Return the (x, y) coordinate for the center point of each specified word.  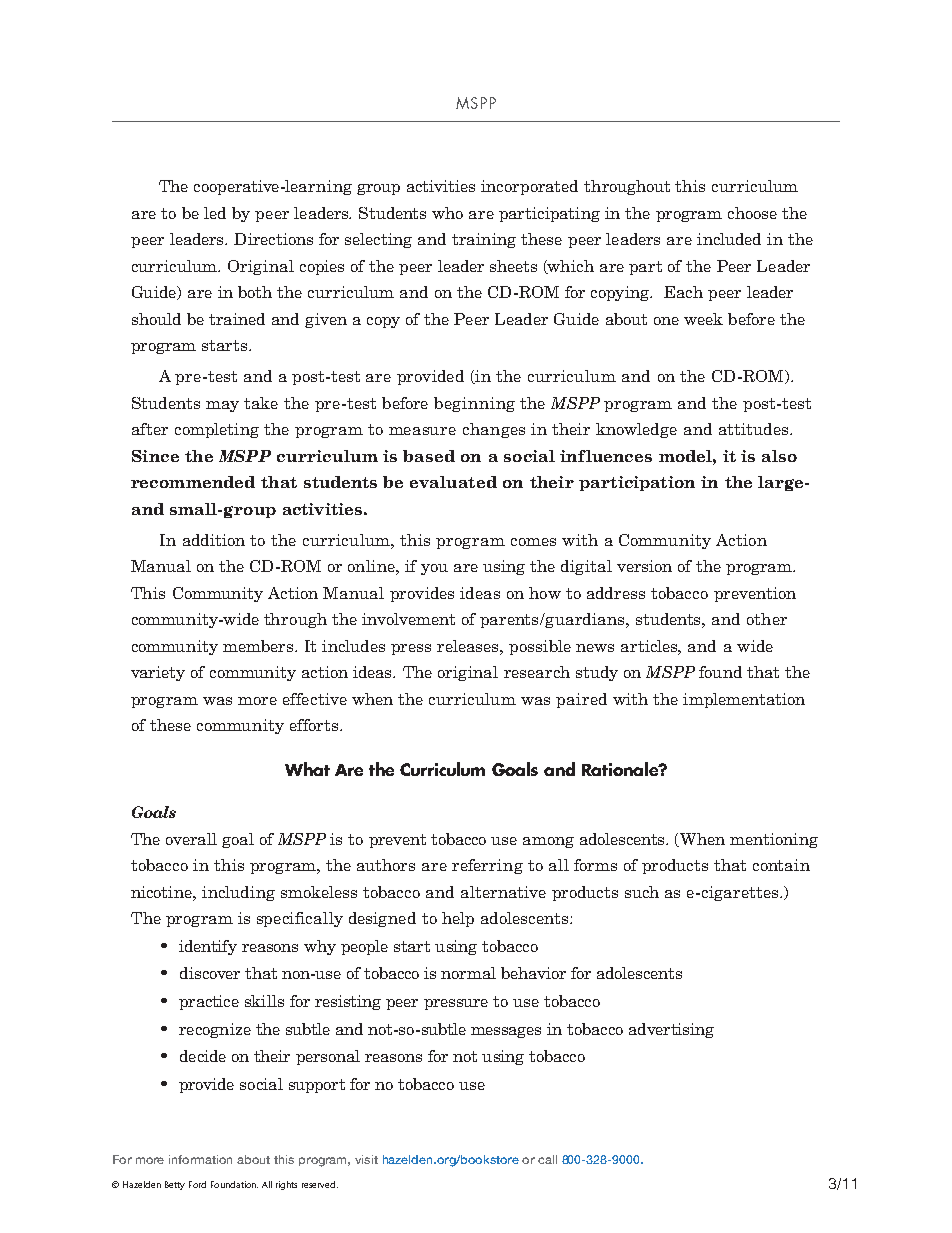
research (537, 672)
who (447, 213)
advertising (671, 1030)
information (200, 1159)
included (729, 239)
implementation (744, 700)
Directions (273, 239)
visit (366, 1159)
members (259, 646)
